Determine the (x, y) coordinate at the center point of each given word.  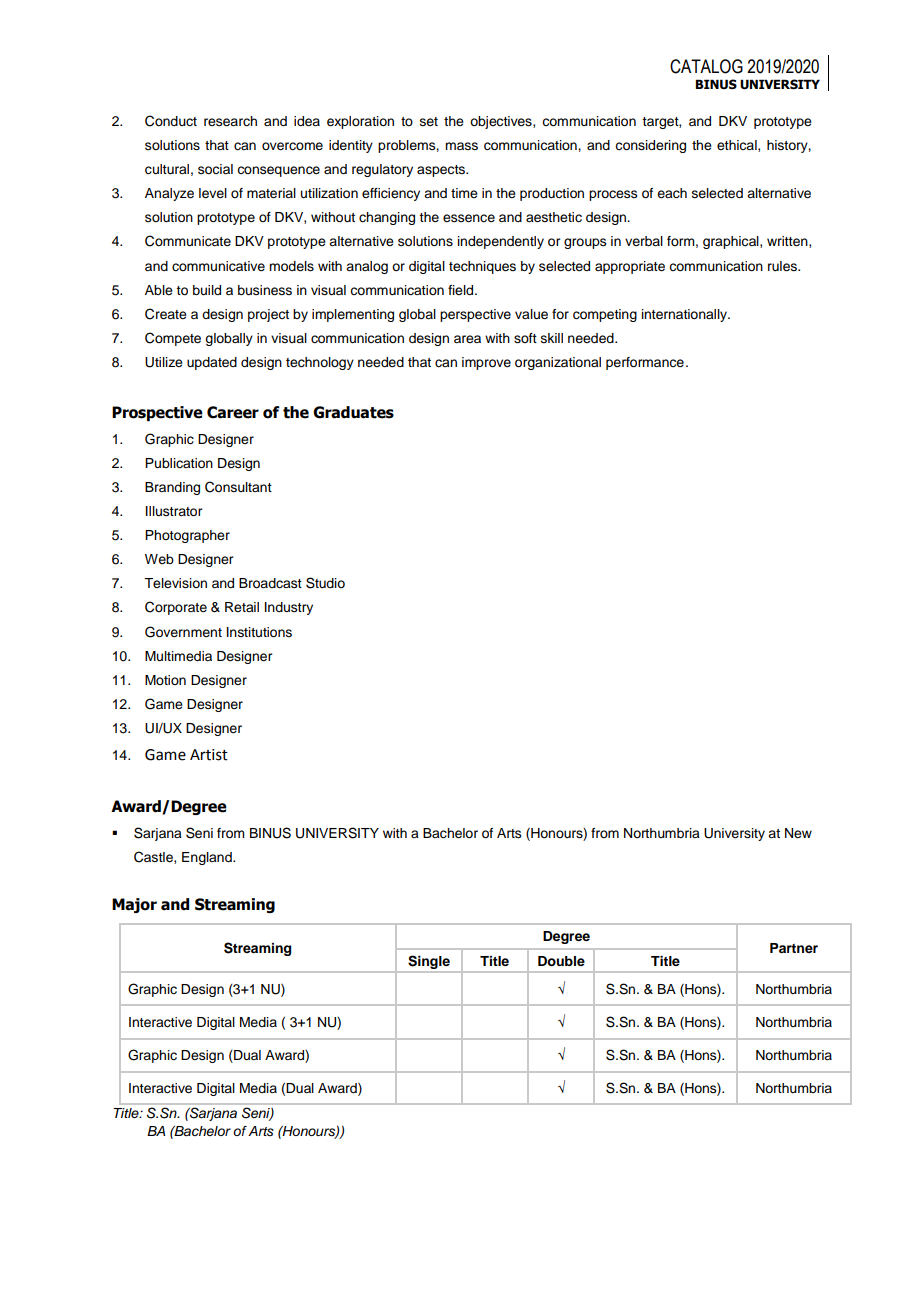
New (798, 833)
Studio (325, 583)
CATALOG (706, 66)
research (230, 121)
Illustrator (174, 511)
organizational (558, 363)
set (429, 121)
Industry (289, 608)
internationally (685, 315)
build (207, 290)
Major (134, 905)
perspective (475, 315)
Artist (209, 755)
